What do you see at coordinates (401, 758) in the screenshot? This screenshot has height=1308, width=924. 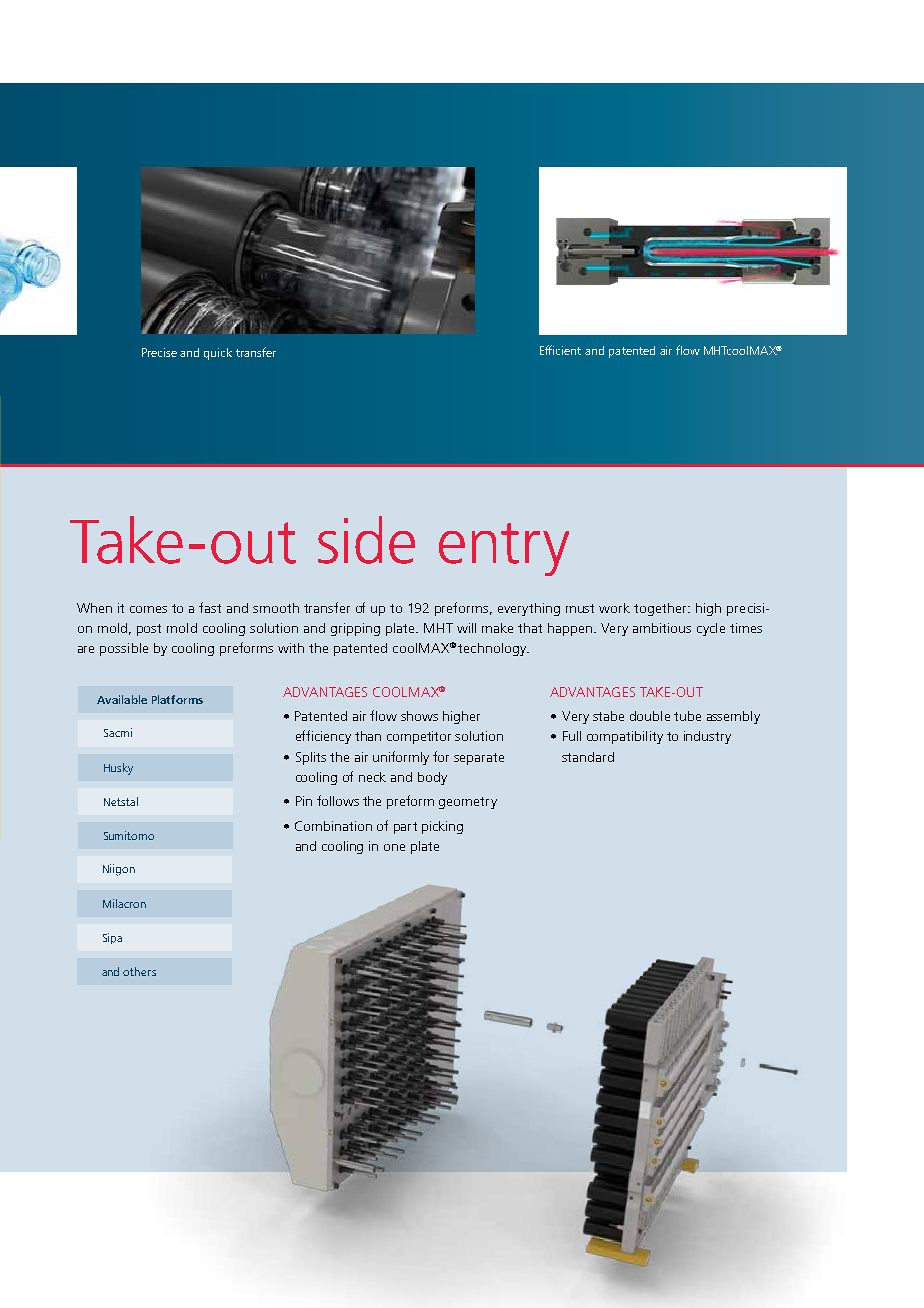 I see `uniformly` at bounding box center [401, 758].
